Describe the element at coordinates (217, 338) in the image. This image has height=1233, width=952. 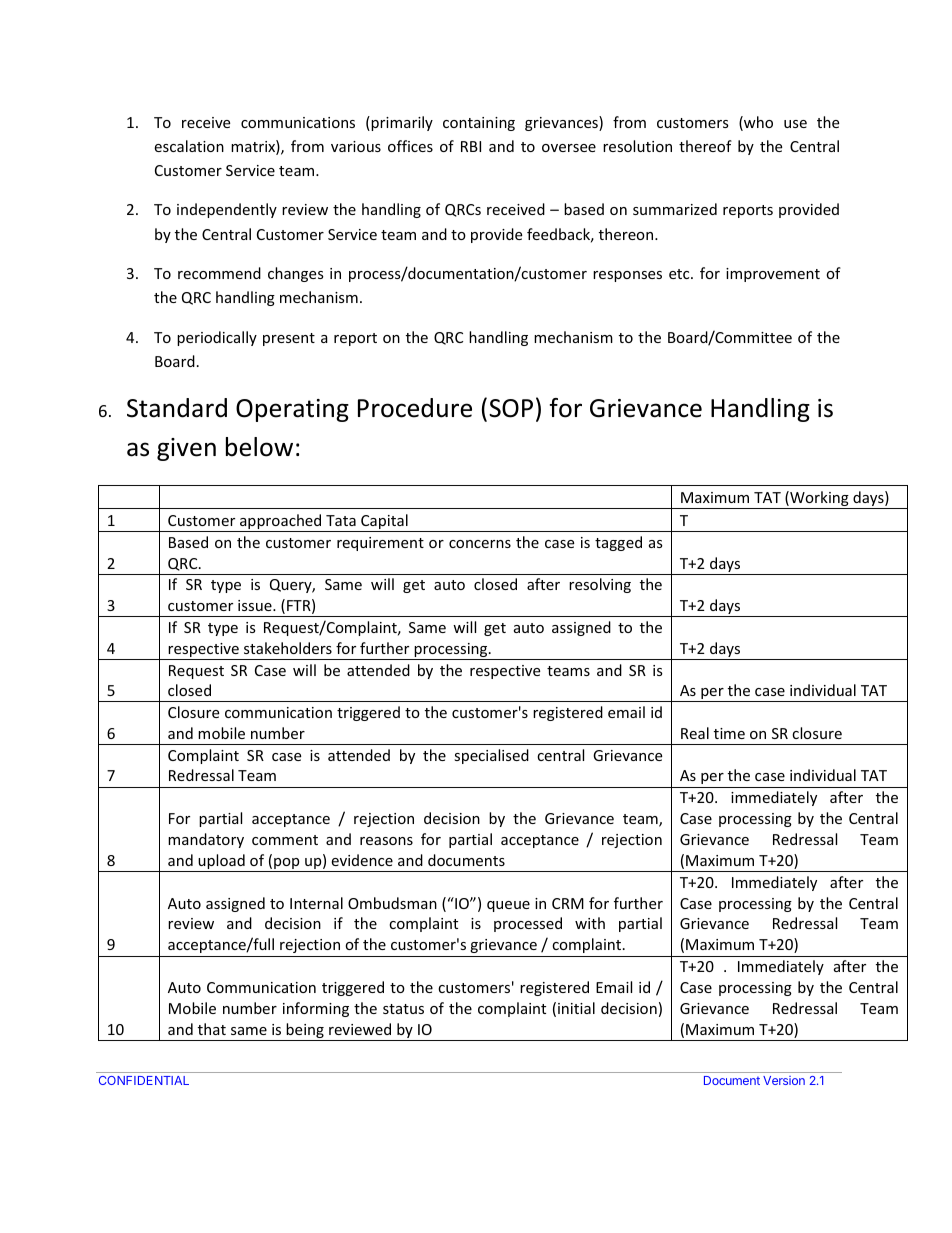
I see `periodically` at that location.
